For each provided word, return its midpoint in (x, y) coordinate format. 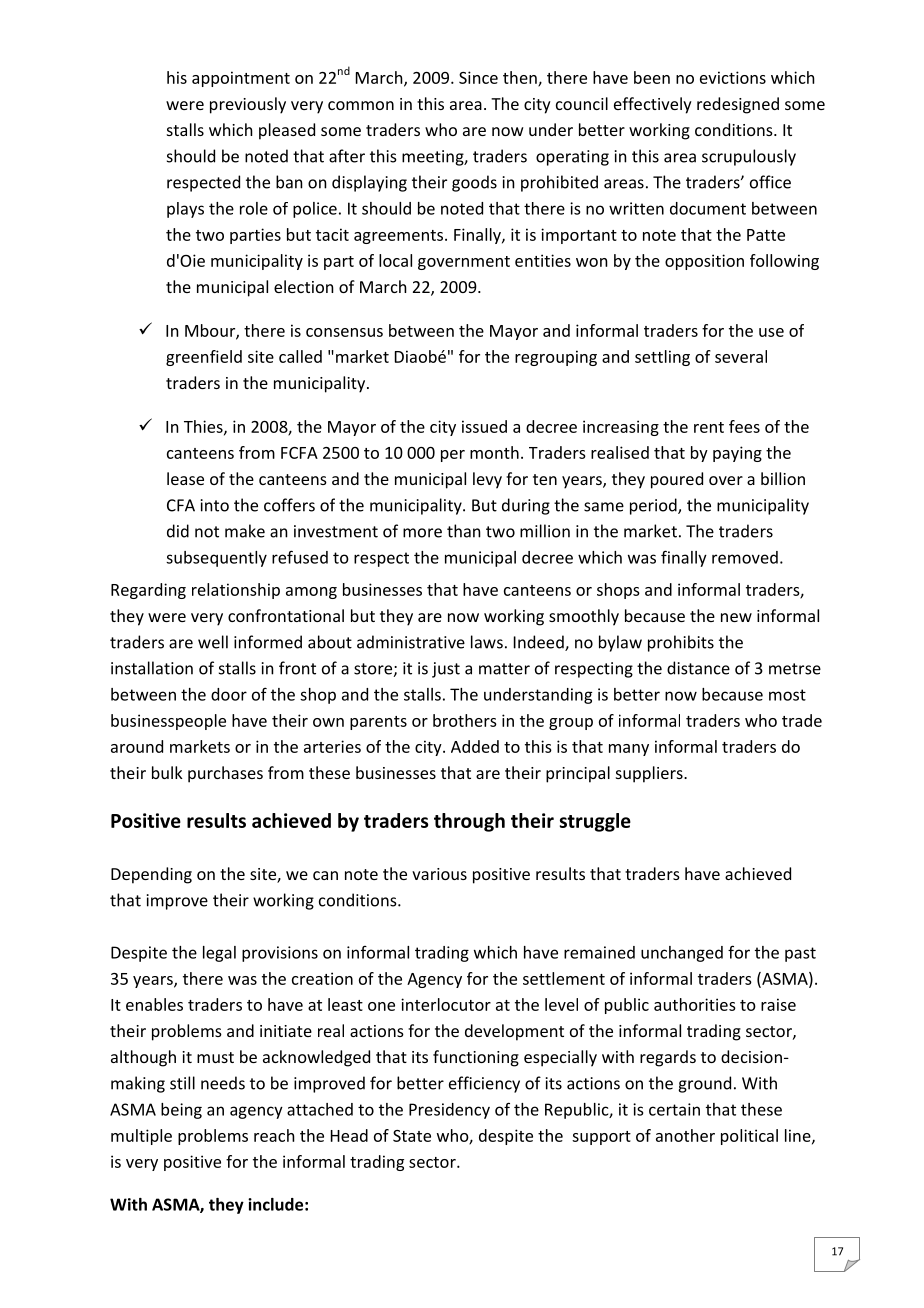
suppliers (650, 774)
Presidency (449, 1111)
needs (223, 1083)
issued (484, 426)
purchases (225, 774)
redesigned (738, 105)
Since (478, 77)
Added (475, 746)
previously (248, 105)
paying (737, 454)
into (215, 505)
